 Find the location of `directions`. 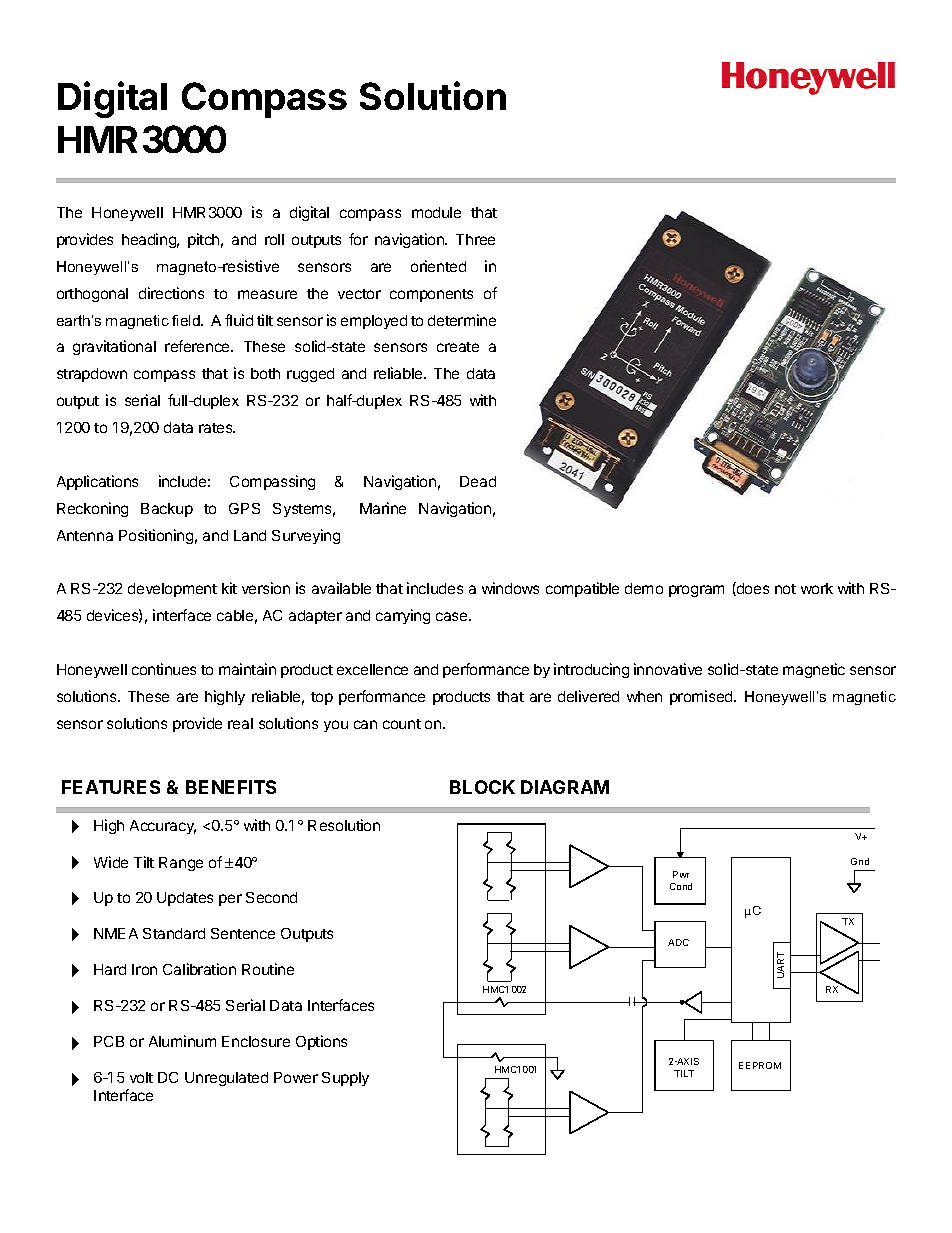

directions is located at coordinates (171, 293).
